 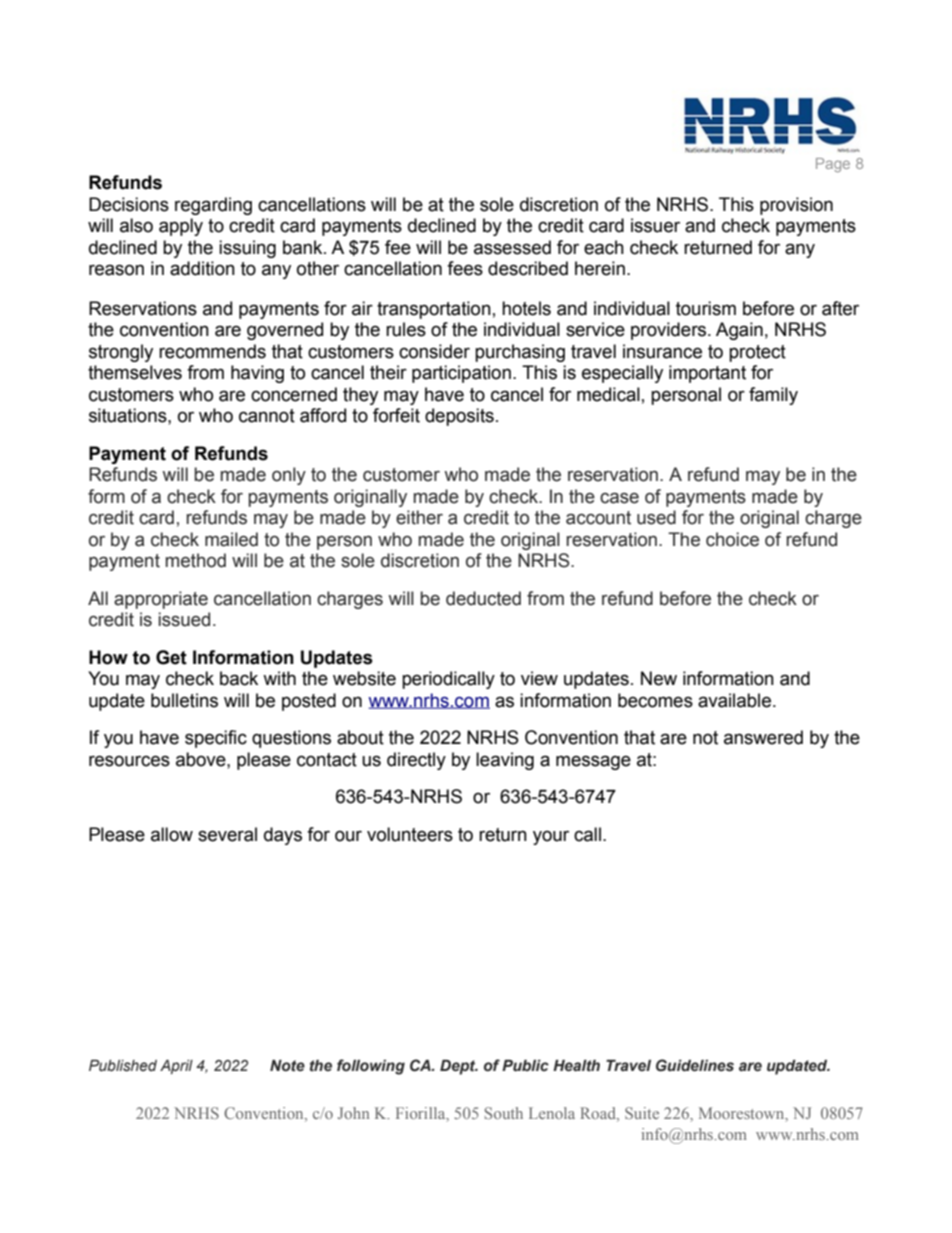 What do you see at coordinates (734, 700) in the screenshot?
I see `available` at bounding box center [734, 700].
